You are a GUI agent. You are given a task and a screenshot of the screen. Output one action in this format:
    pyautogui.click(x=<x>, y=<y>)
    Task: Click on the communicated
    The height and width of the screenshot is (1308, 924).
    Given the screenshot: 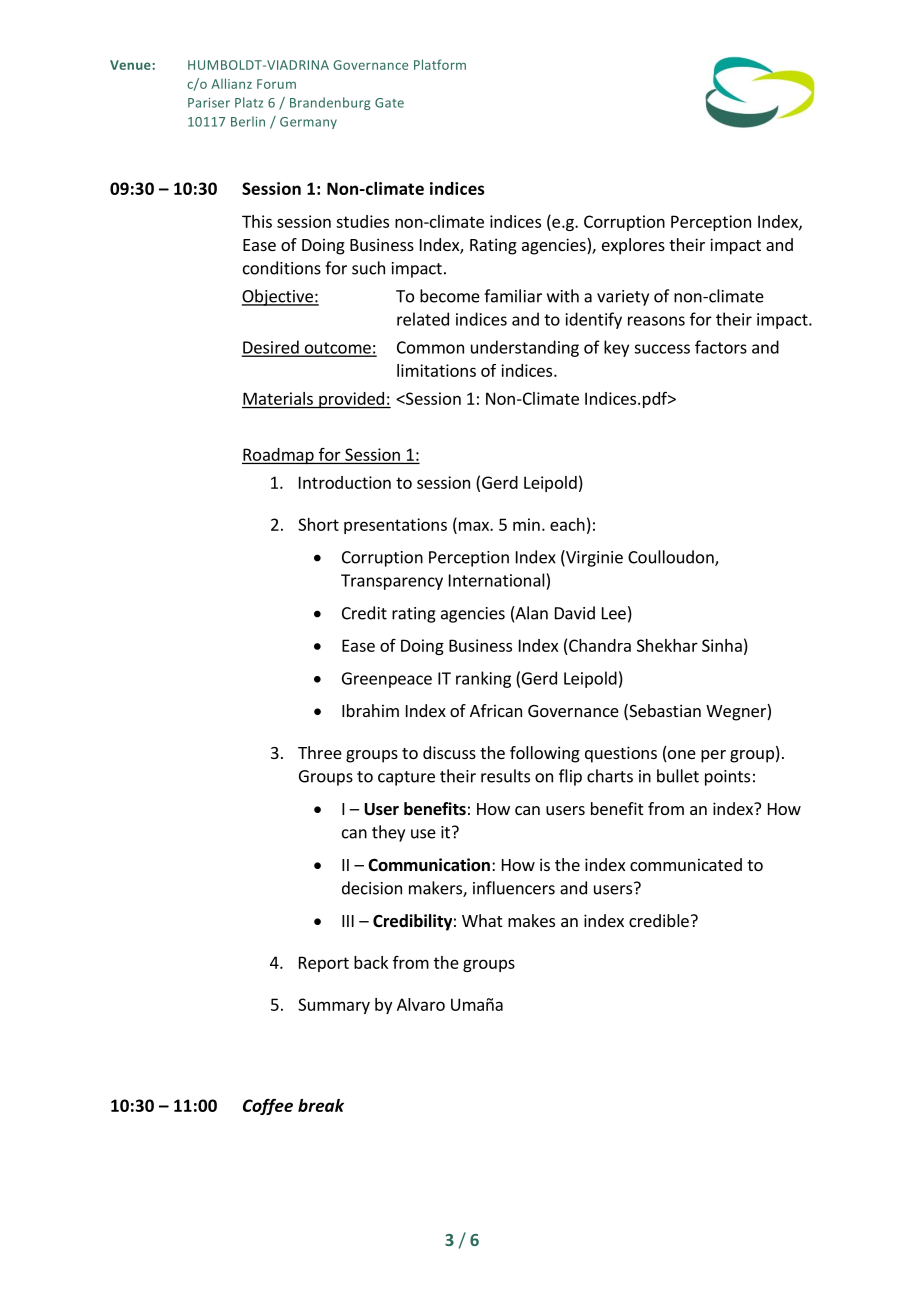 What is the action you would take?
    pyautogui.click(x=686, y=864)
